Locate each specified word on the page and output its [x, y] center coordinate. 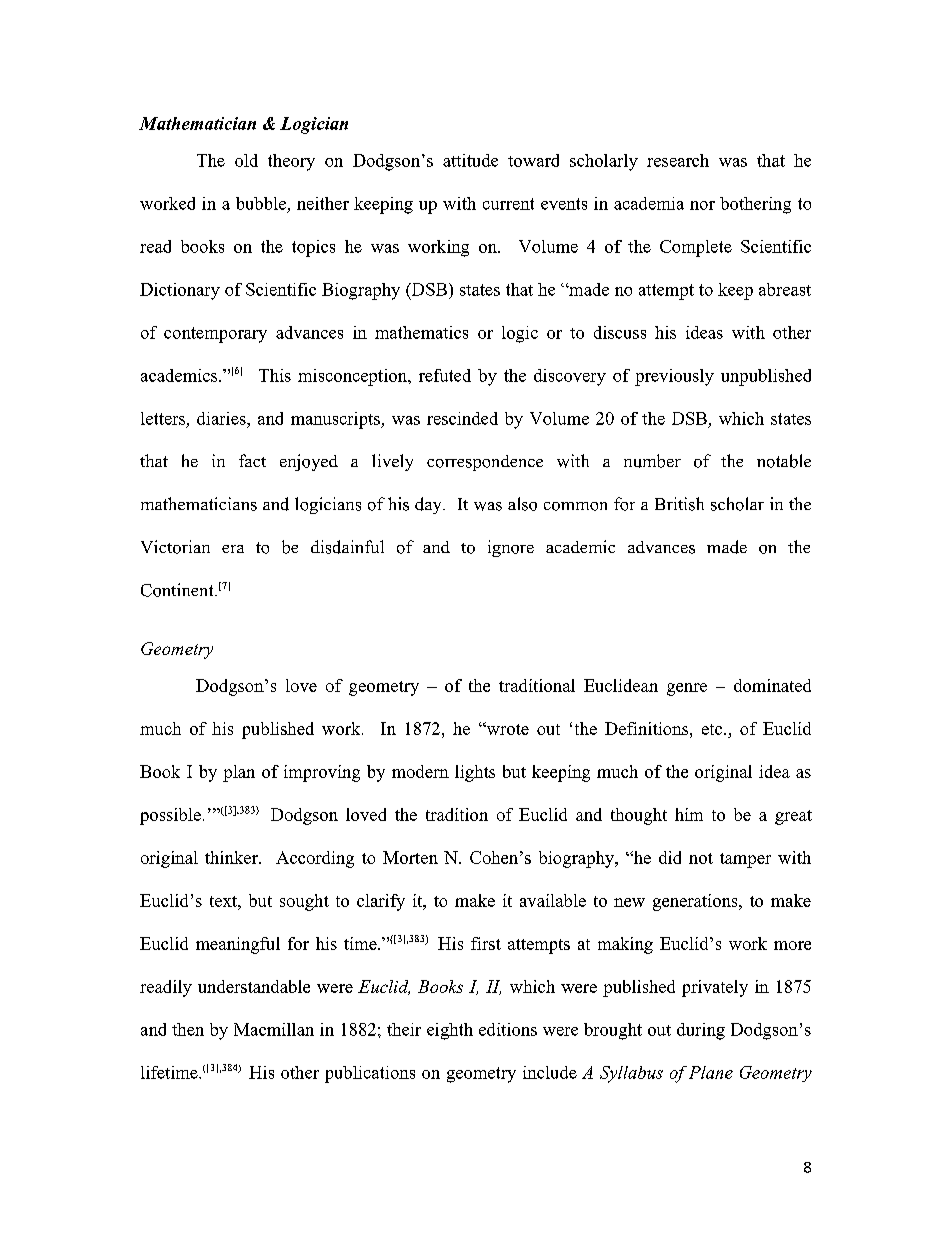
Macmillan [274, 1029]
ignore [511, 548]
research [678, 160]
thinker [232, 857]
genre [687, 689]
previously [674, 377]
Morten [410, 857]
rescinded [462, 418]
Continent [178, 590]
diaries [222, 418]
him [689, 814]
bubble [261, 203]
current [508, 204]
